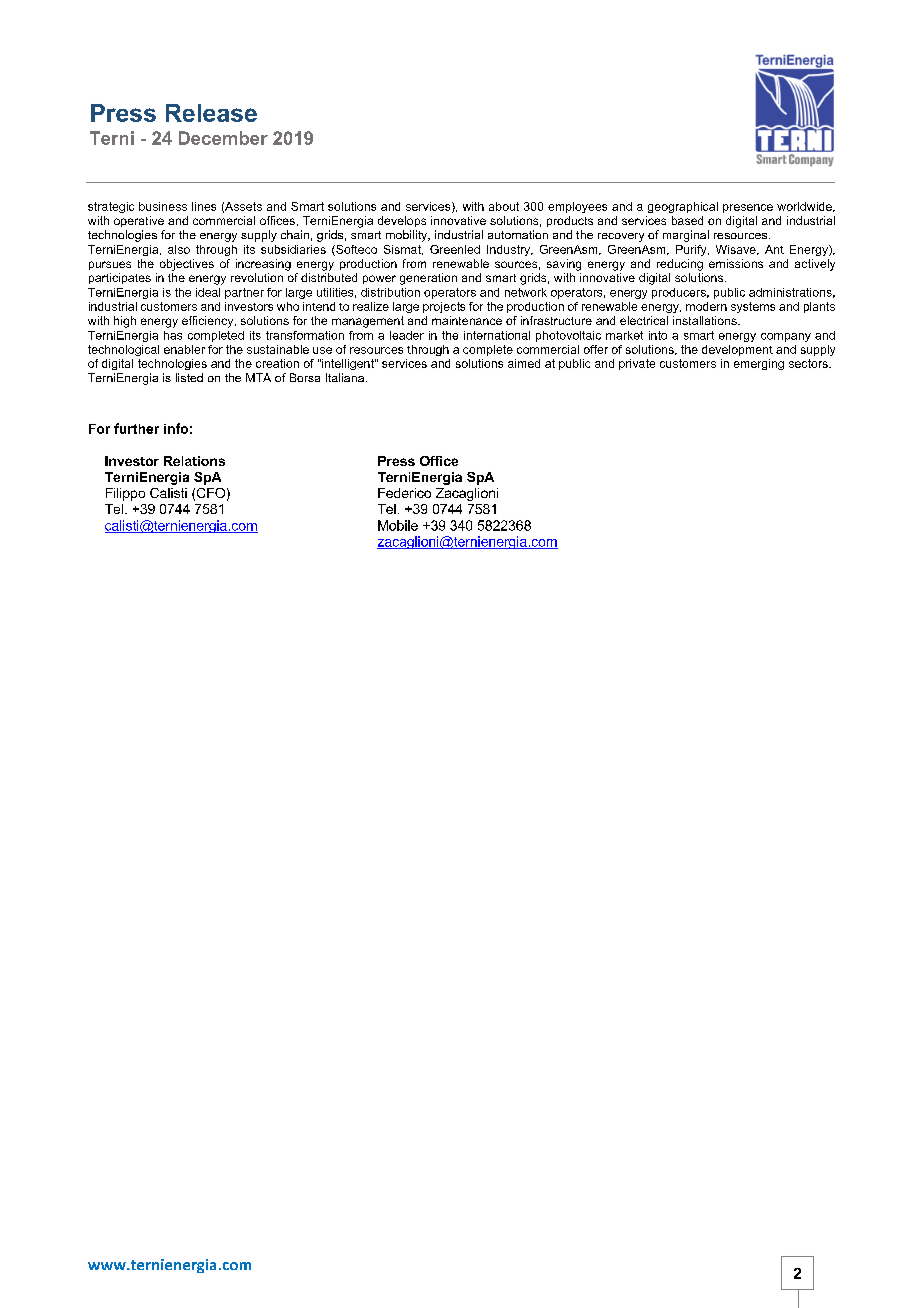 The image size is (924, 1308). What do you see at coordinates (211, 113) in the page?
I see `Release` at bounding box center [211, 113].
